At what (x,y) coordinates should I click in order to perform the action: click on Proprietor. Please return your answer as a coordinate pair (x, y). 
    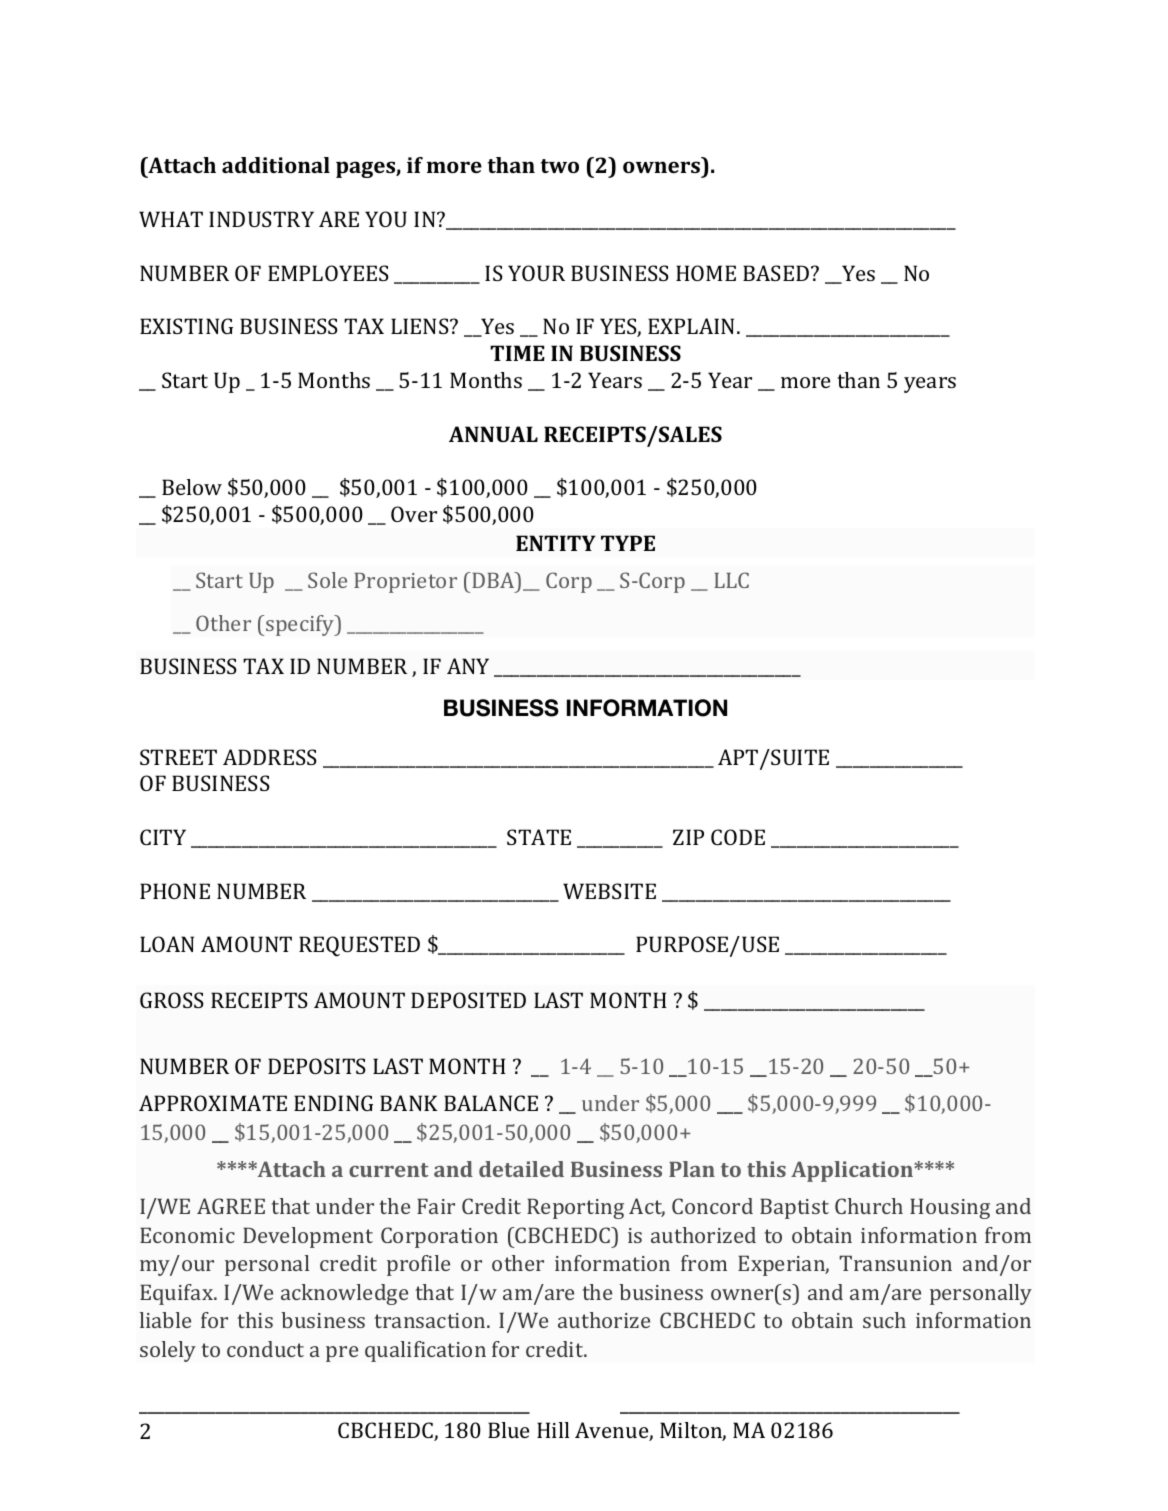
    Looking at the image, I should click on (405, 583).
